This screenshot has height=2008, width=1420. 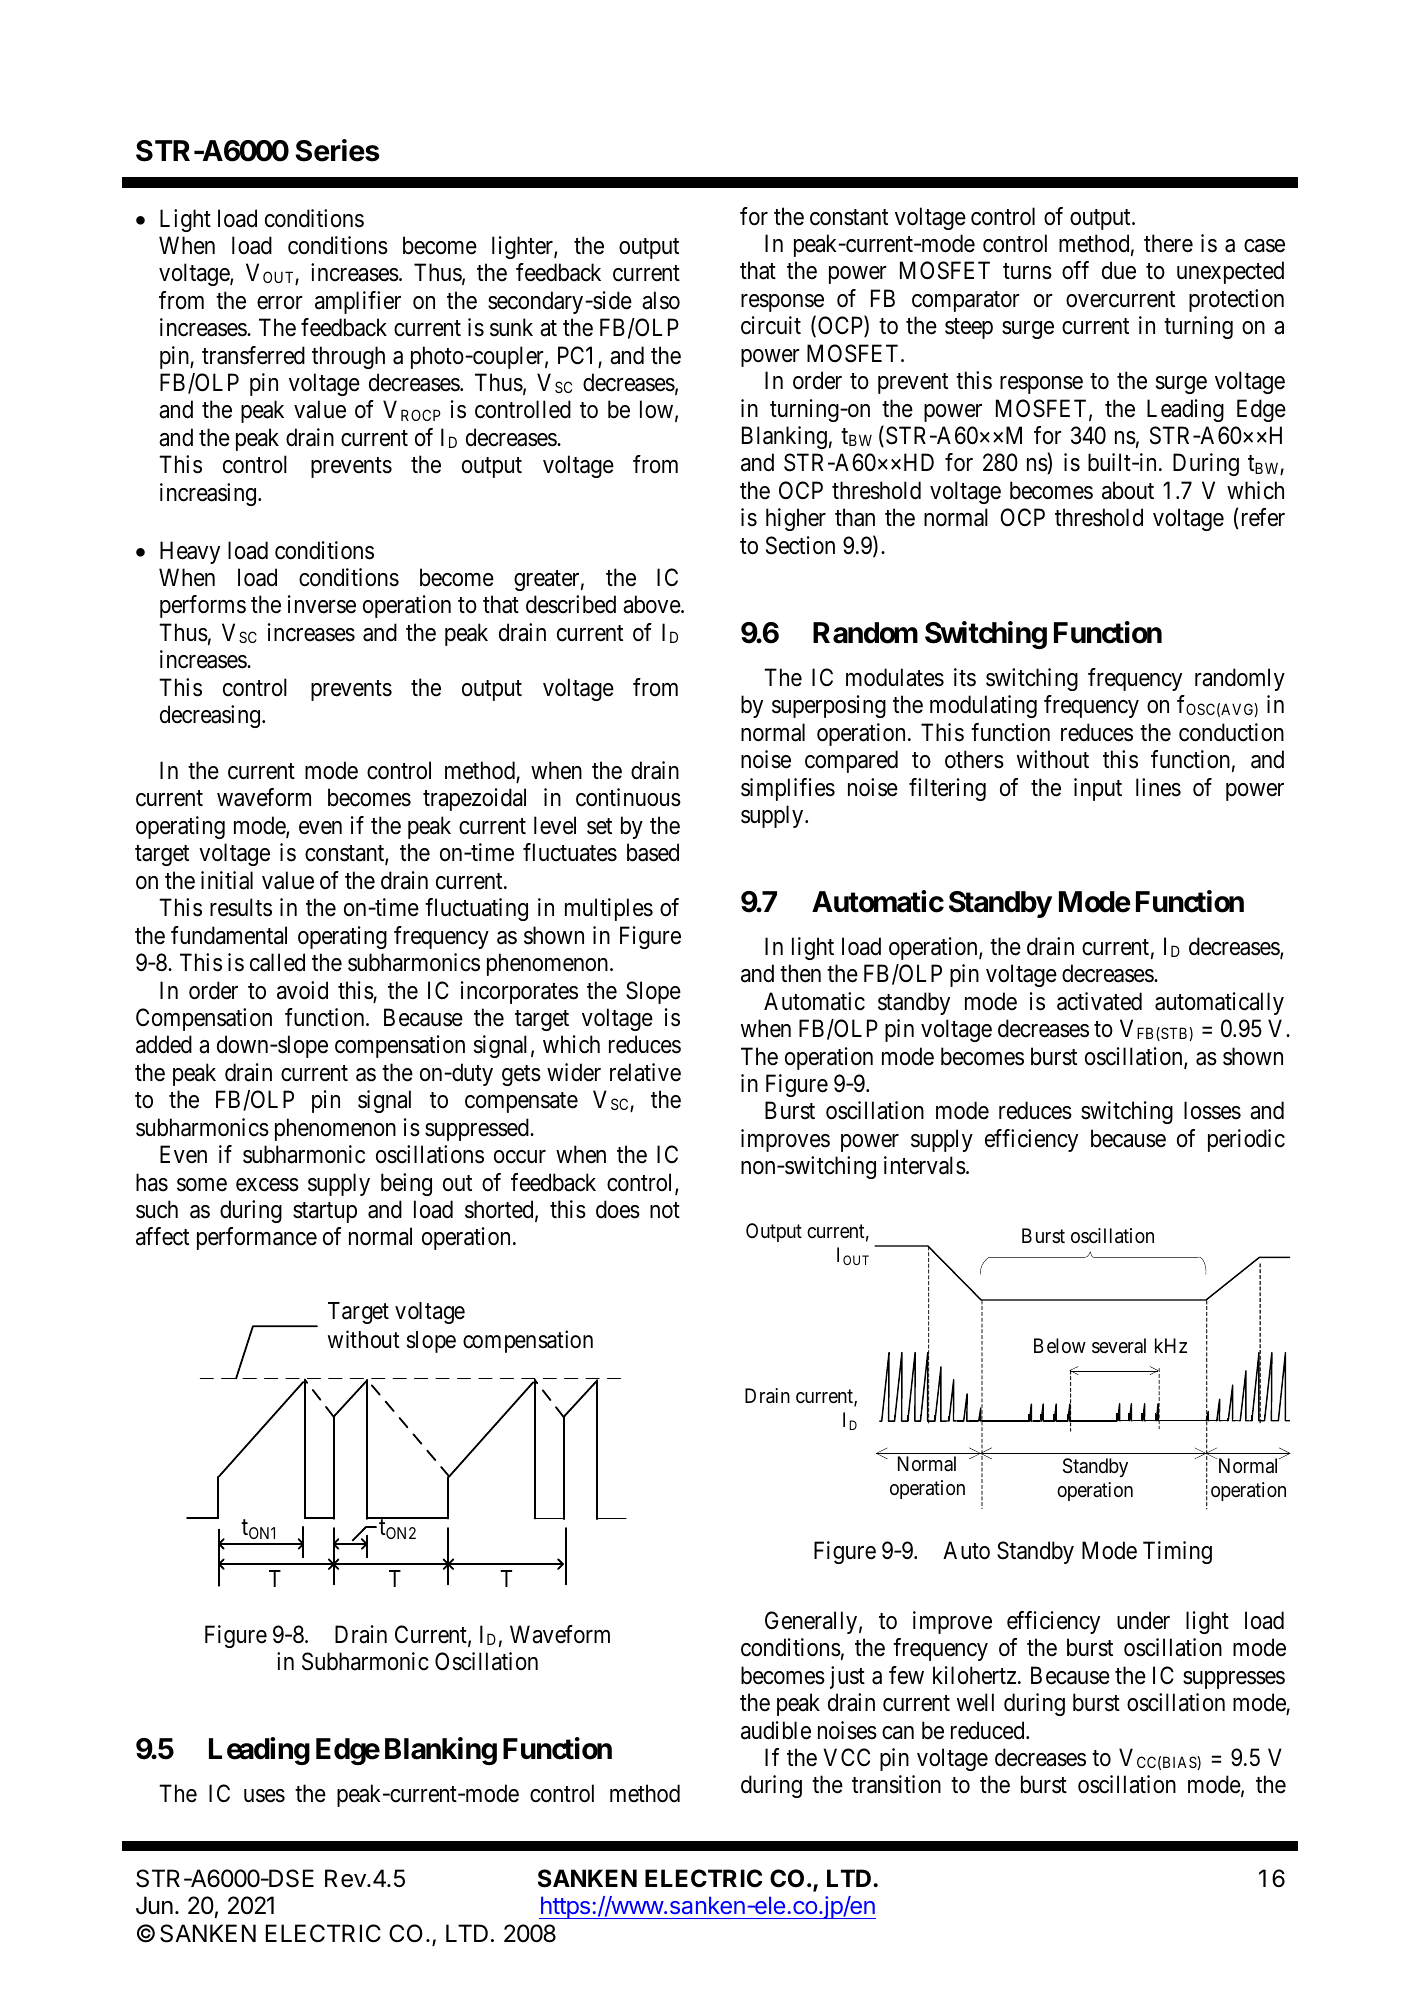 I want to click on performance, so click(x=257, y=1238).
